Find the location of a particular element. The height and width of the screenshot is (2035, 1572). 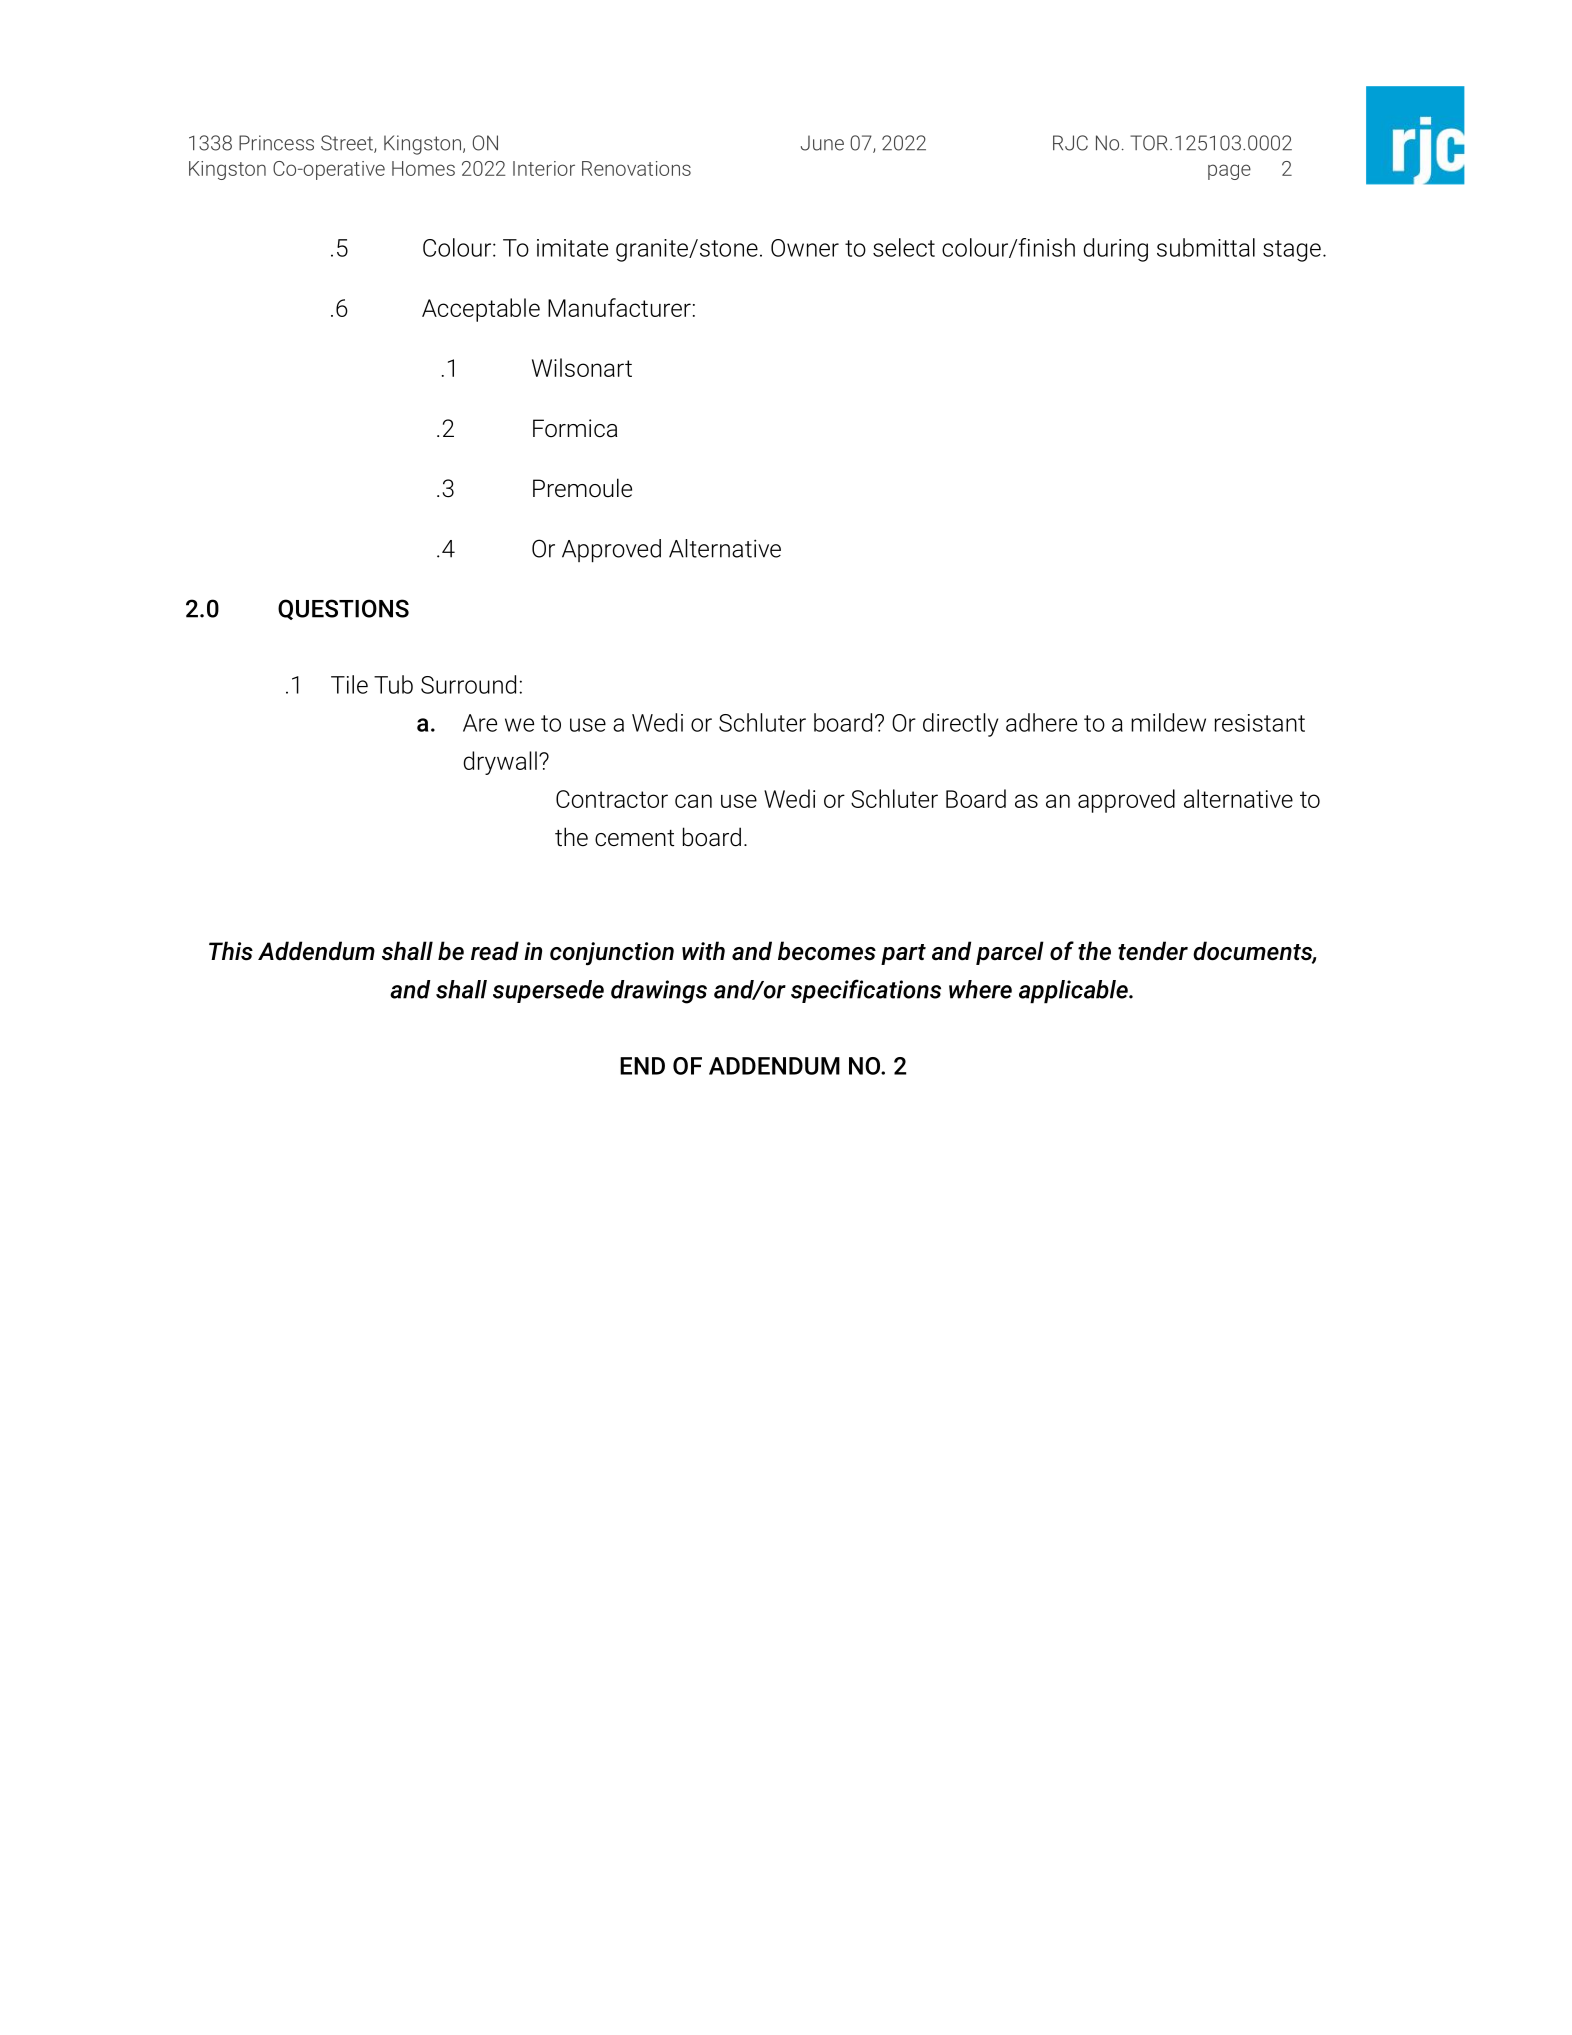

tender is located at coordinates (1153, 951).
